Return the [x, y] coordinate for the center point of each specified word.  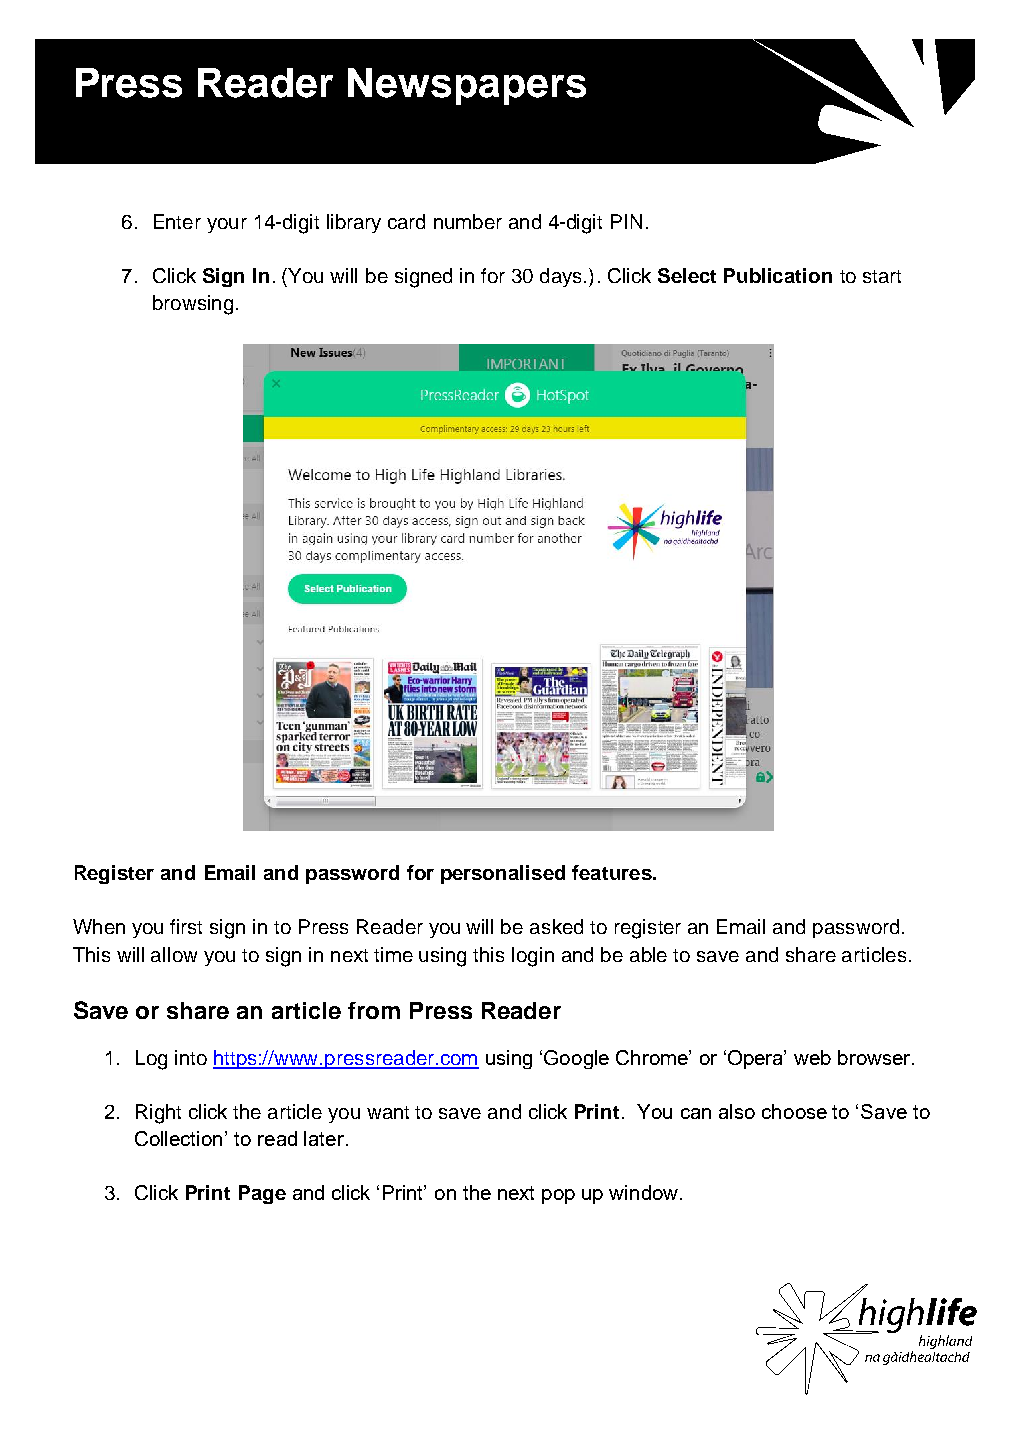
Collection [180, 1138]
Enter [177, 221]
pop [558, 1196]
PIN [626, 221]
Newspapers [467, 86]
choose [794, 1111]
